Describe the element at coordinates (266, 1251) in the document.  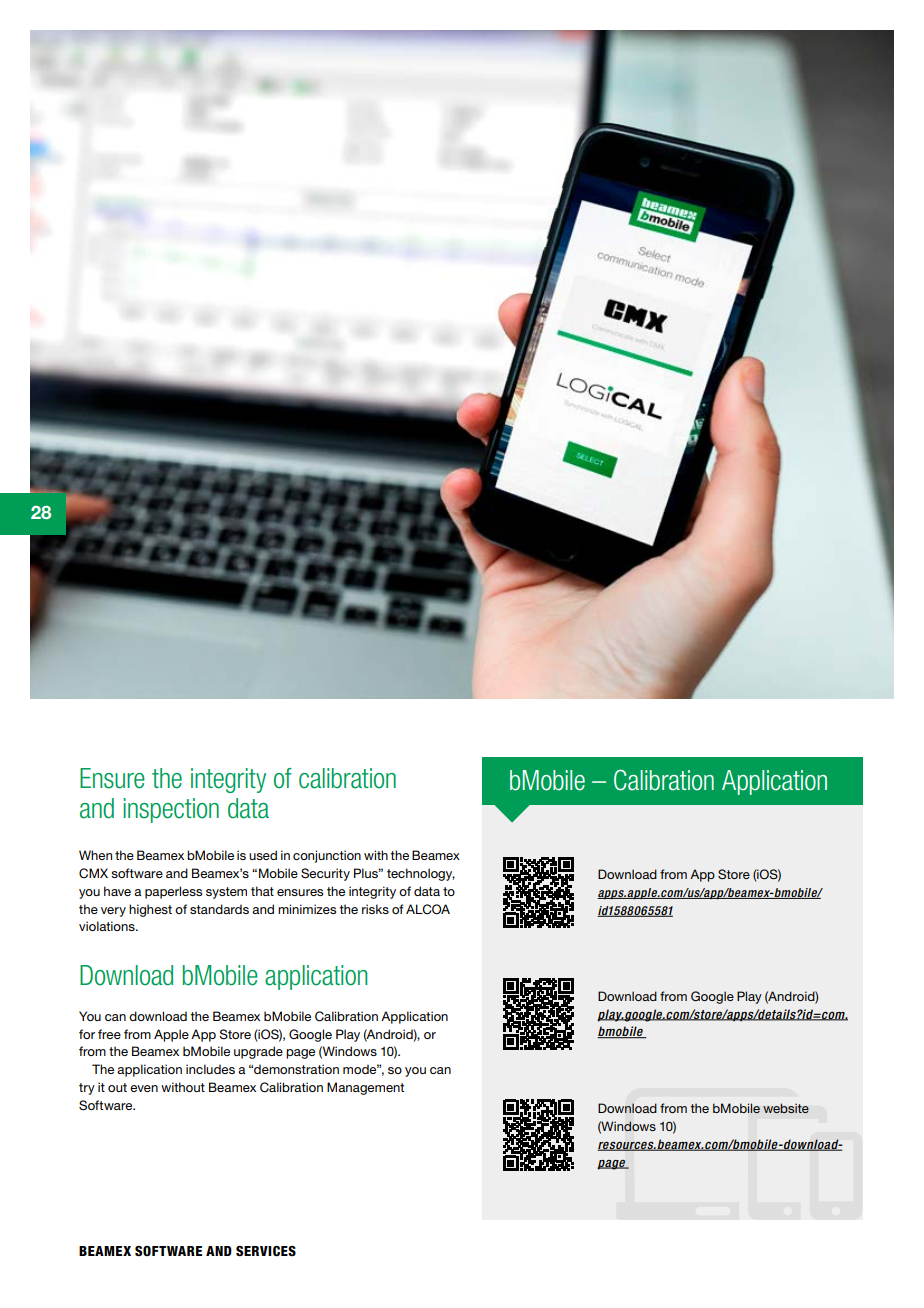
I see `SERVICES` at that location.
